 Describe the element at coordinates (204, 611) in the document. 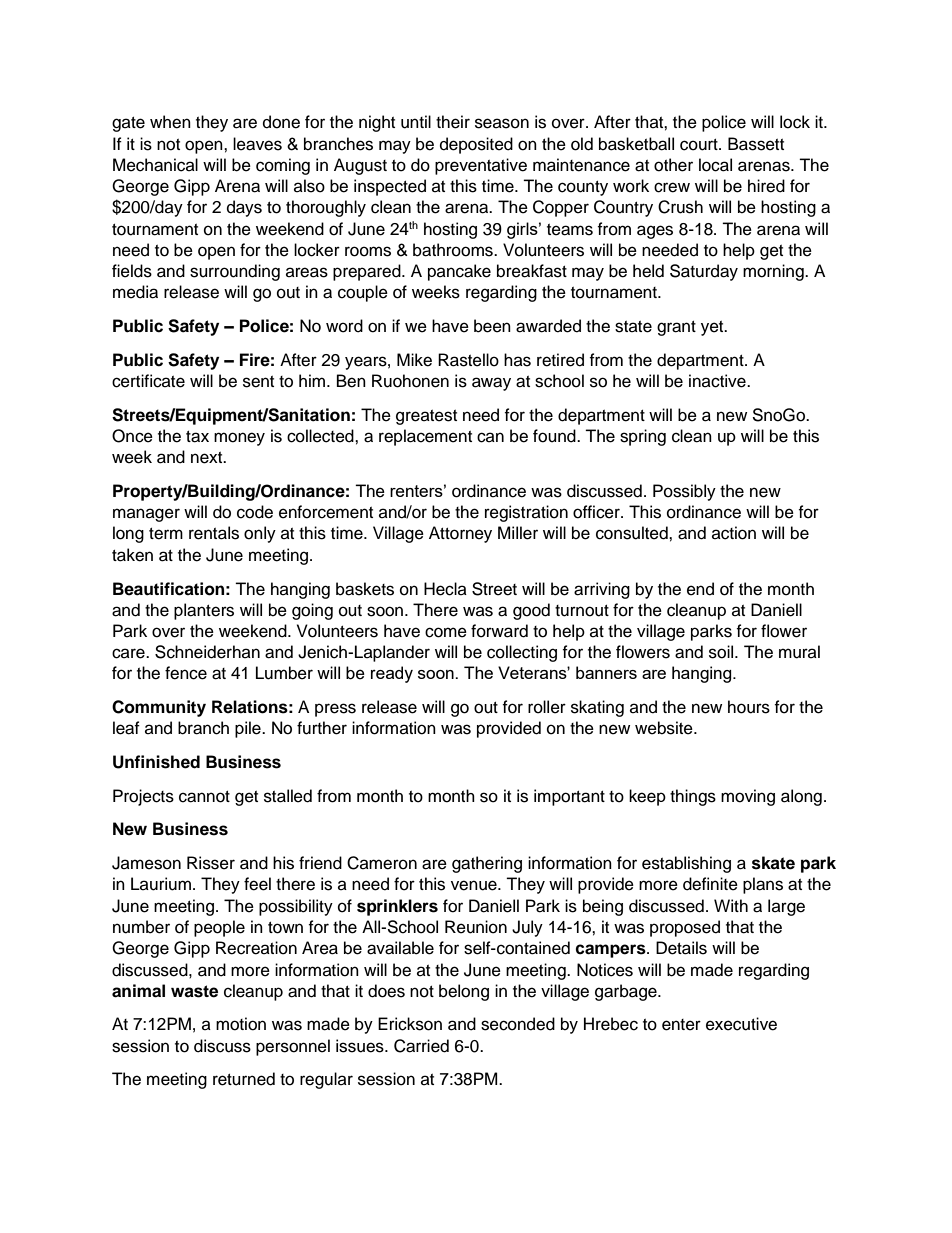

I see `planters` at that location.
